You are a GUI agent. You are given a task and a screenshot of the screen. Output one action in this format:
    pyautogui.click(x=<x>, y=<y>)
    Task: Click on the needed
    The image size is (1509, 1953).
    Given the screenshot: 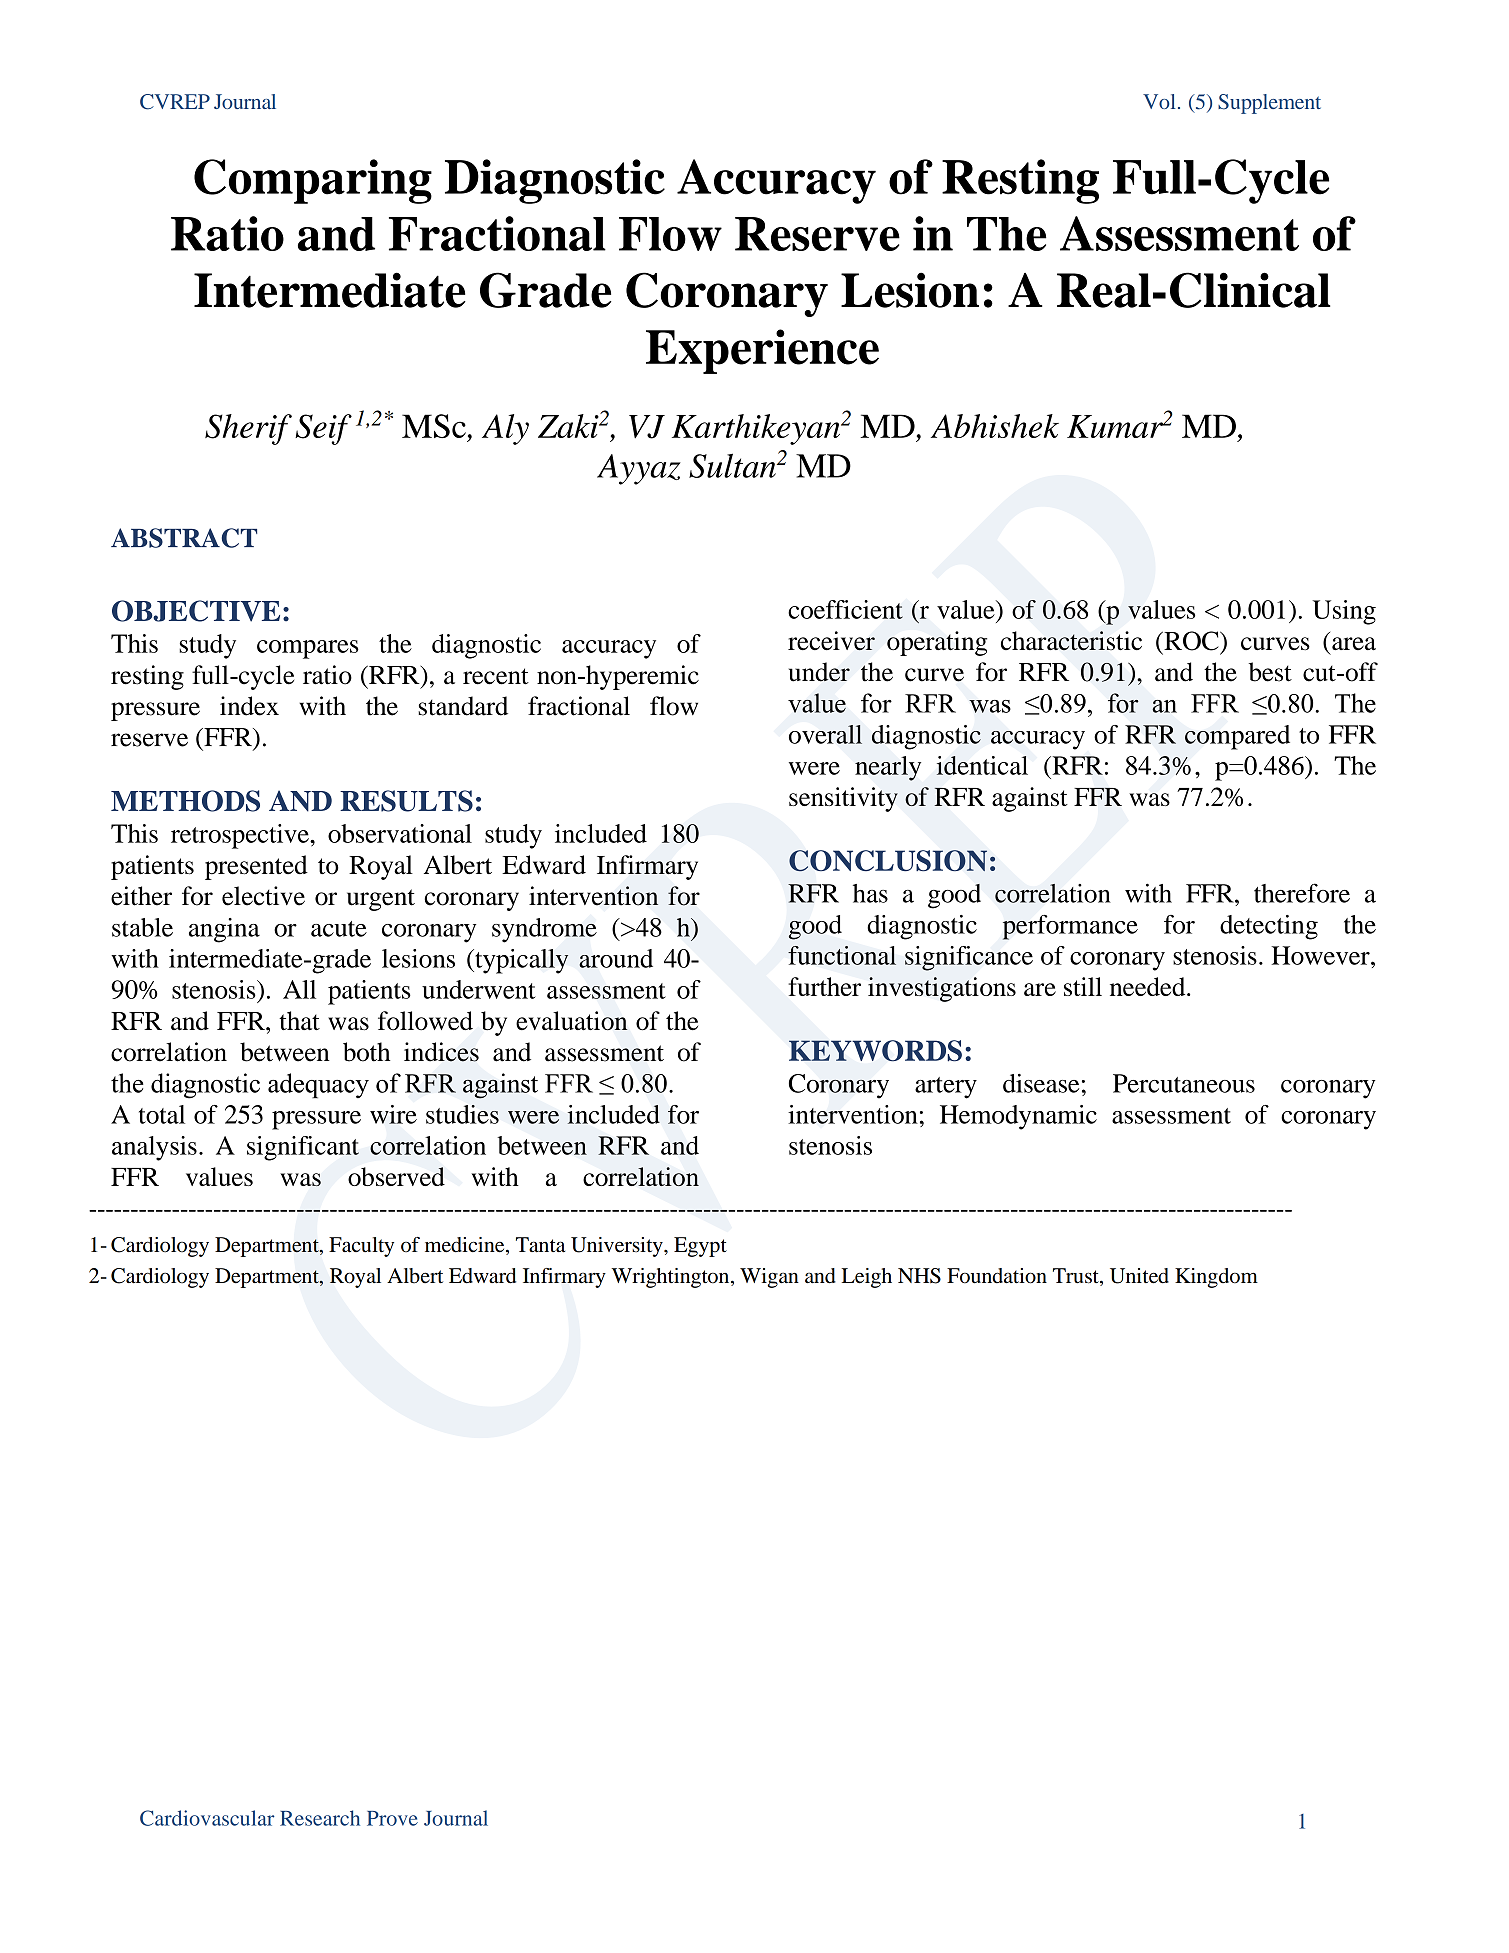 What is the action you would take?
    pyautogui.click(x=1149, y=986)
